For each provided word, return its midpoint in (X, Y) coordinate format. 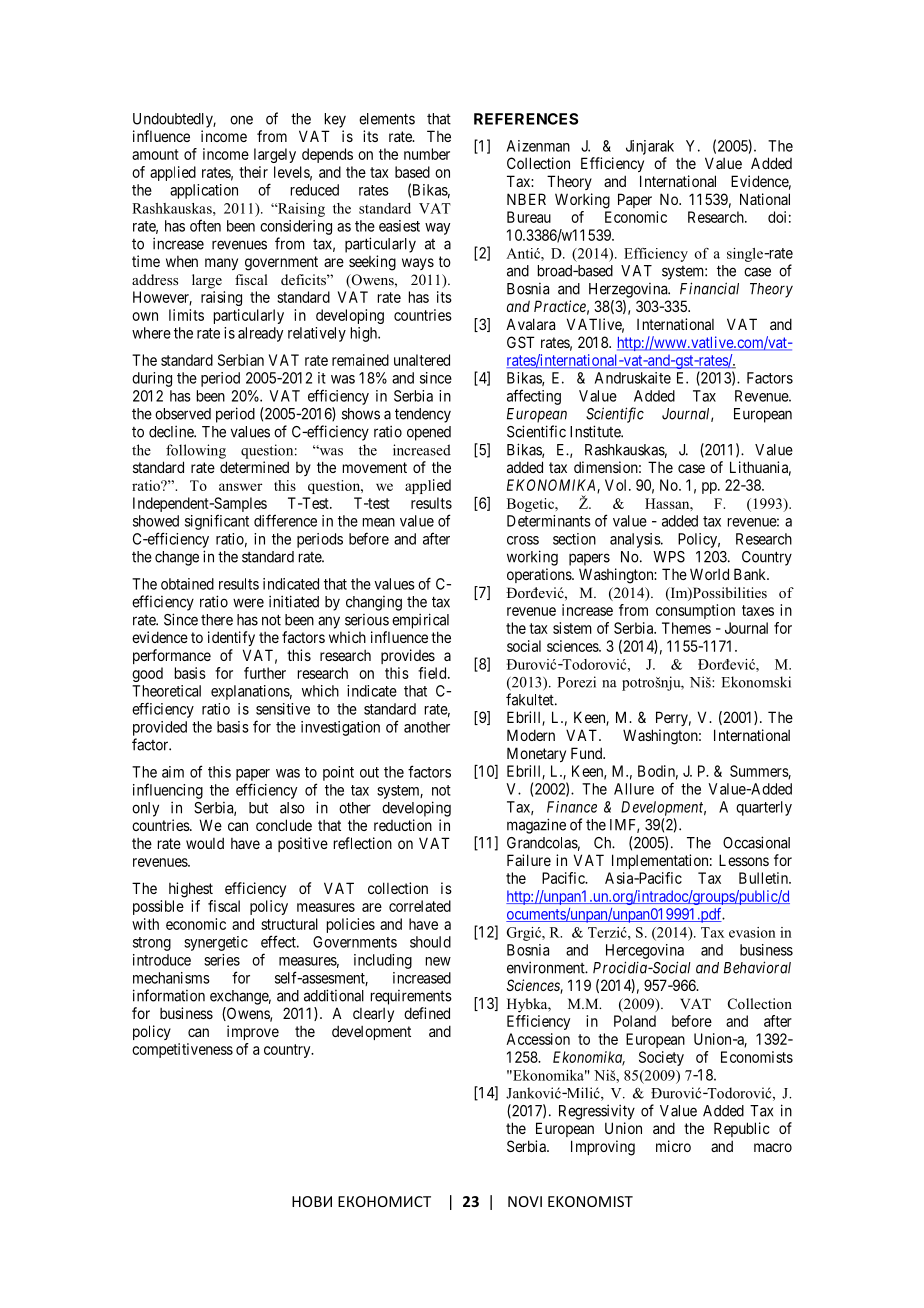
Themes (686, 628)
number (427, 154)
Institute (596, 431)
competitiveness (182, 1050)
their (253, 172)
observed (183, 414)
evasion (752, 932)
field (433, 673)
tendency (423, 415)
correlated (420, 906)
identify (231, 638)
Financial (709, 288)
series (222, 960)
